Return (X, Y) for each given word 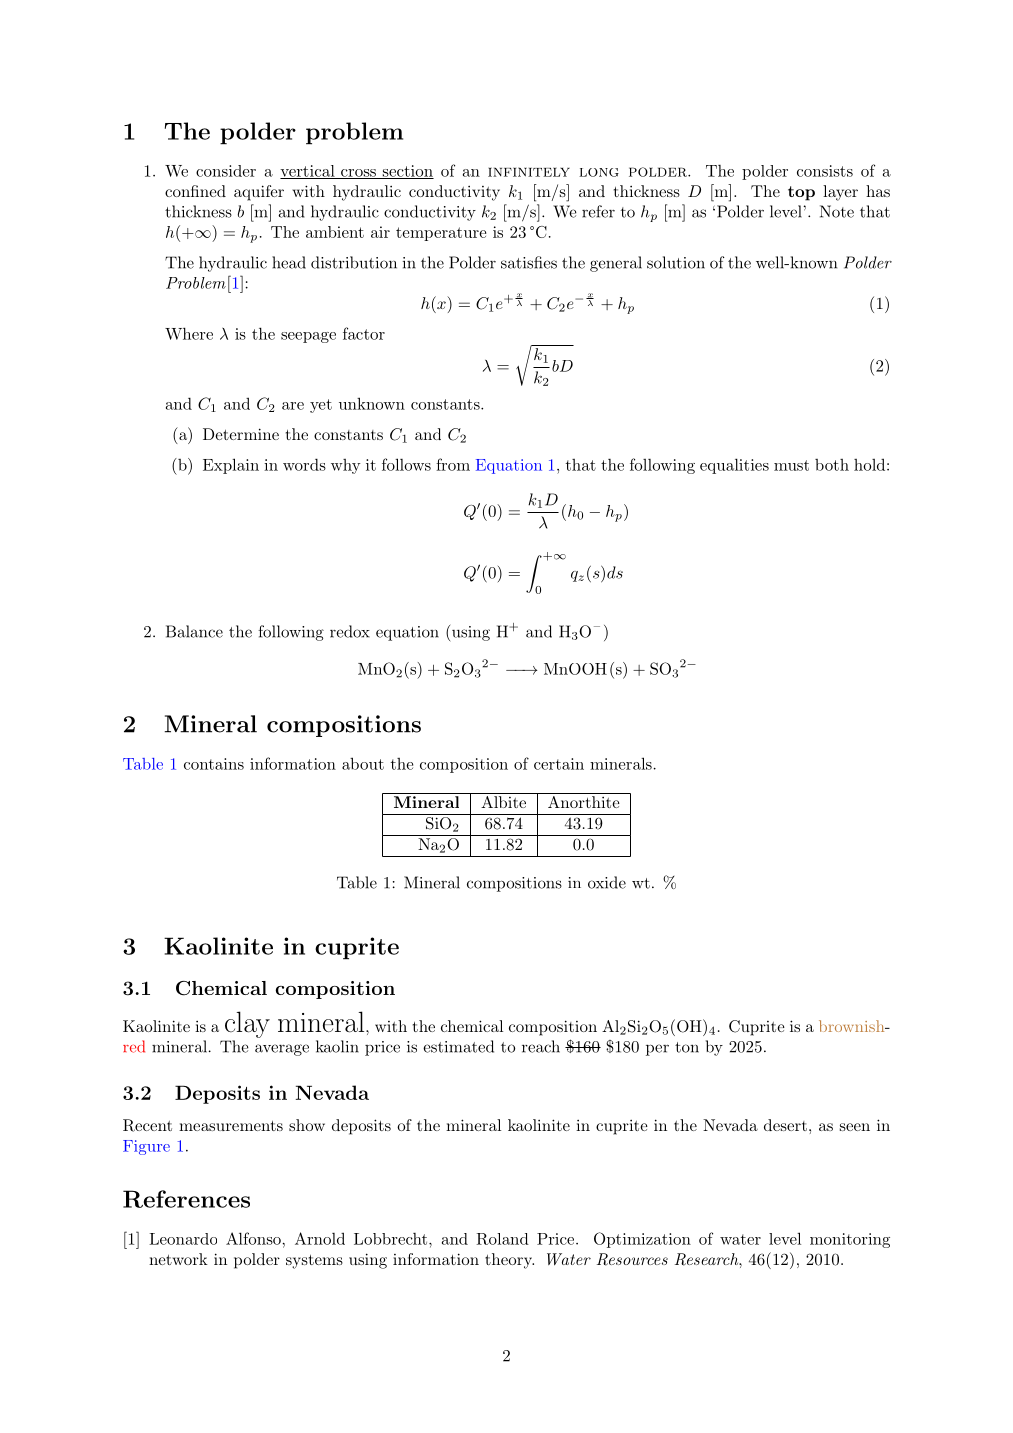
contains (214, 764)
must (791, 465)
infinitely (529, 172)
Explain (231, 466)
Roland (502, 1239)
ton (687, 1047)
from (453, 464)
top (801, 193)
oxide (607, 882)
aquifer (259, 193)
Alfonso (254, 1238)
